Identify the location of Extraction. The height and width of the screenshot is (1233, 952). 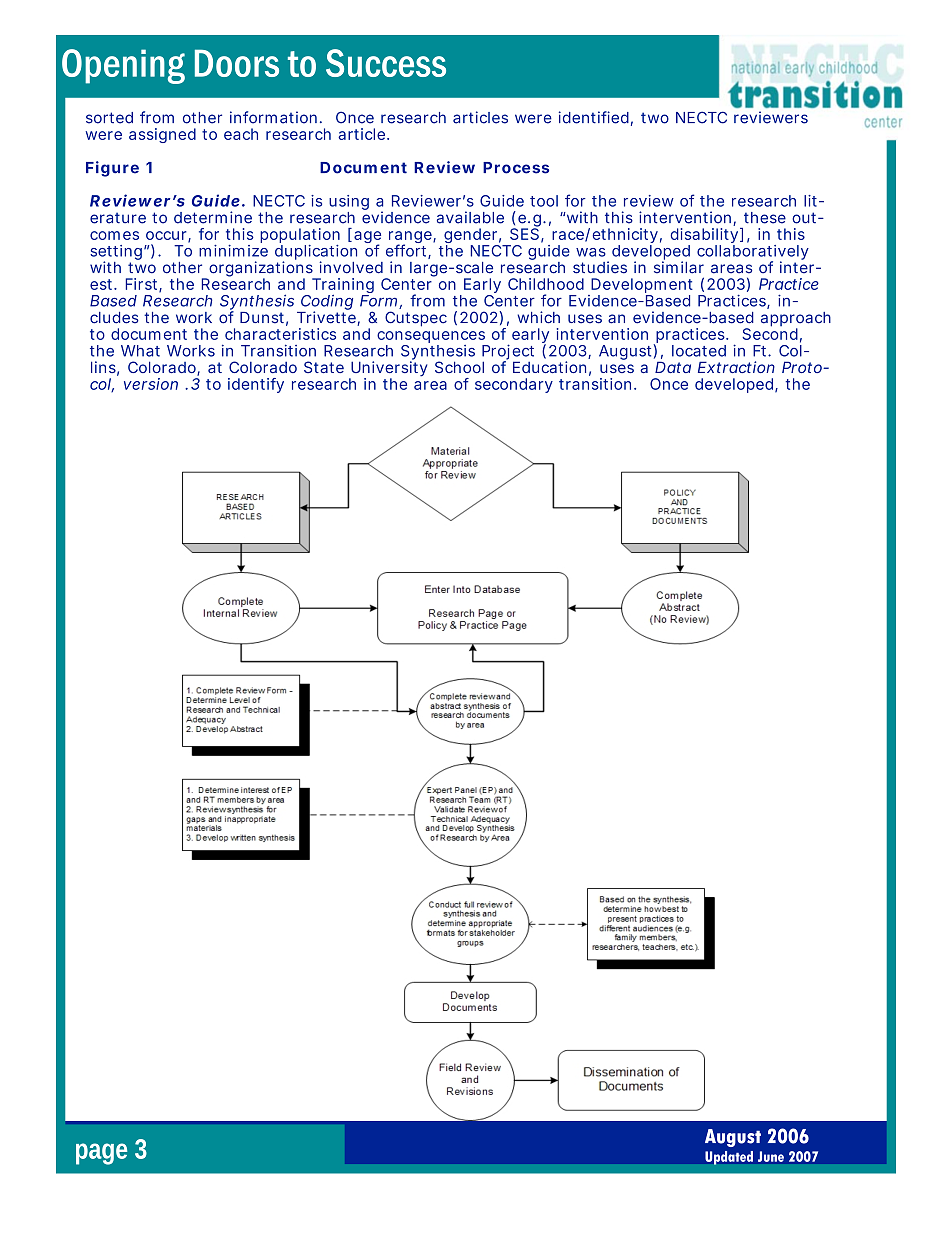
(736, 367).
